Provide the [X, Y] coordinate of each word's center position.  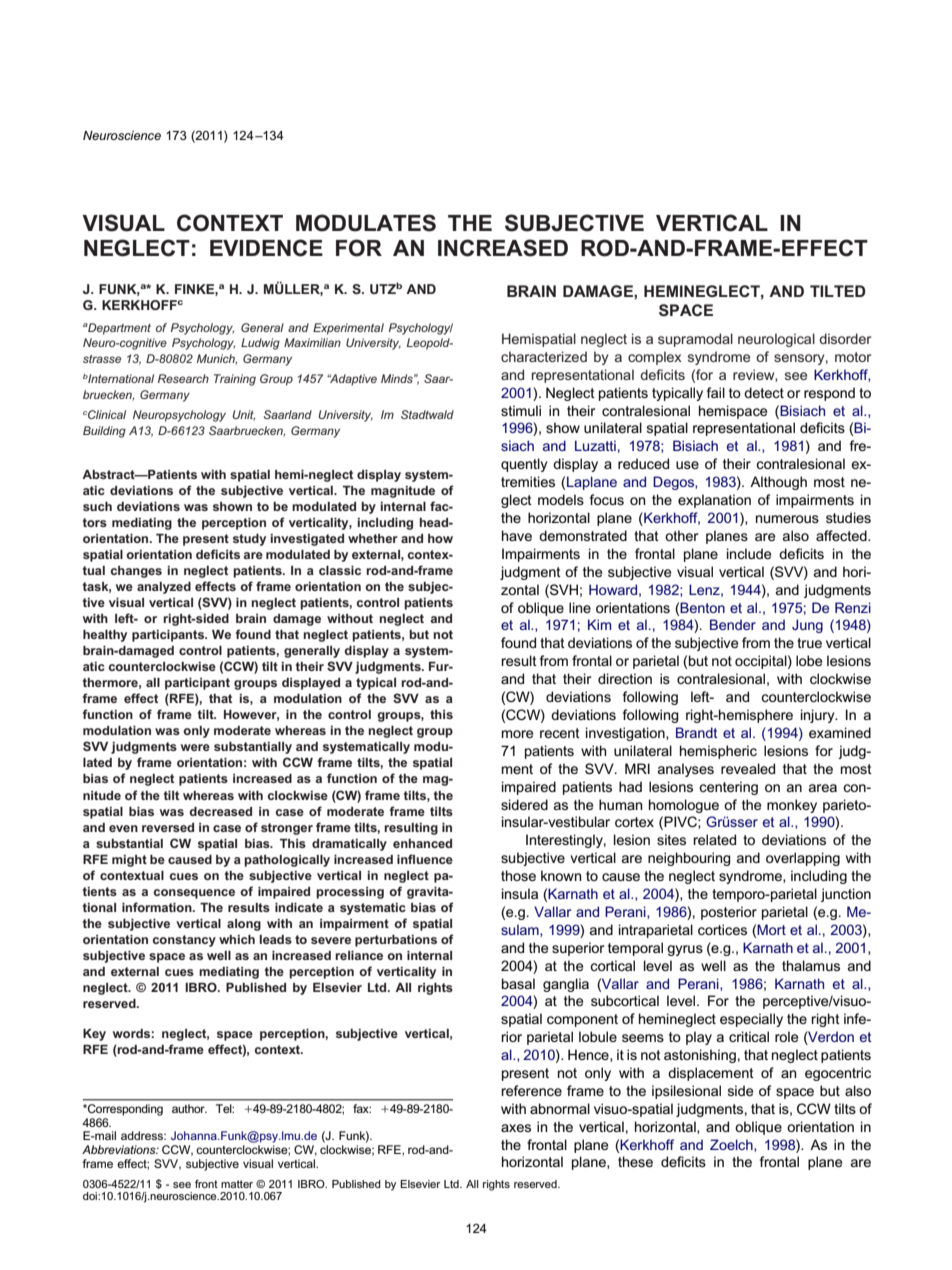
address [143, 1135]
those [518, 875]
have [517, 535]
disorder [845, 338]
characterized [544, 356]
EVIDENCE [266, 248]
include [749, 553]
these [635, 1161]
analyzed [164, 588]
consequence [194, 894]
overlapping [803, 859]
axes [516, 1128]
